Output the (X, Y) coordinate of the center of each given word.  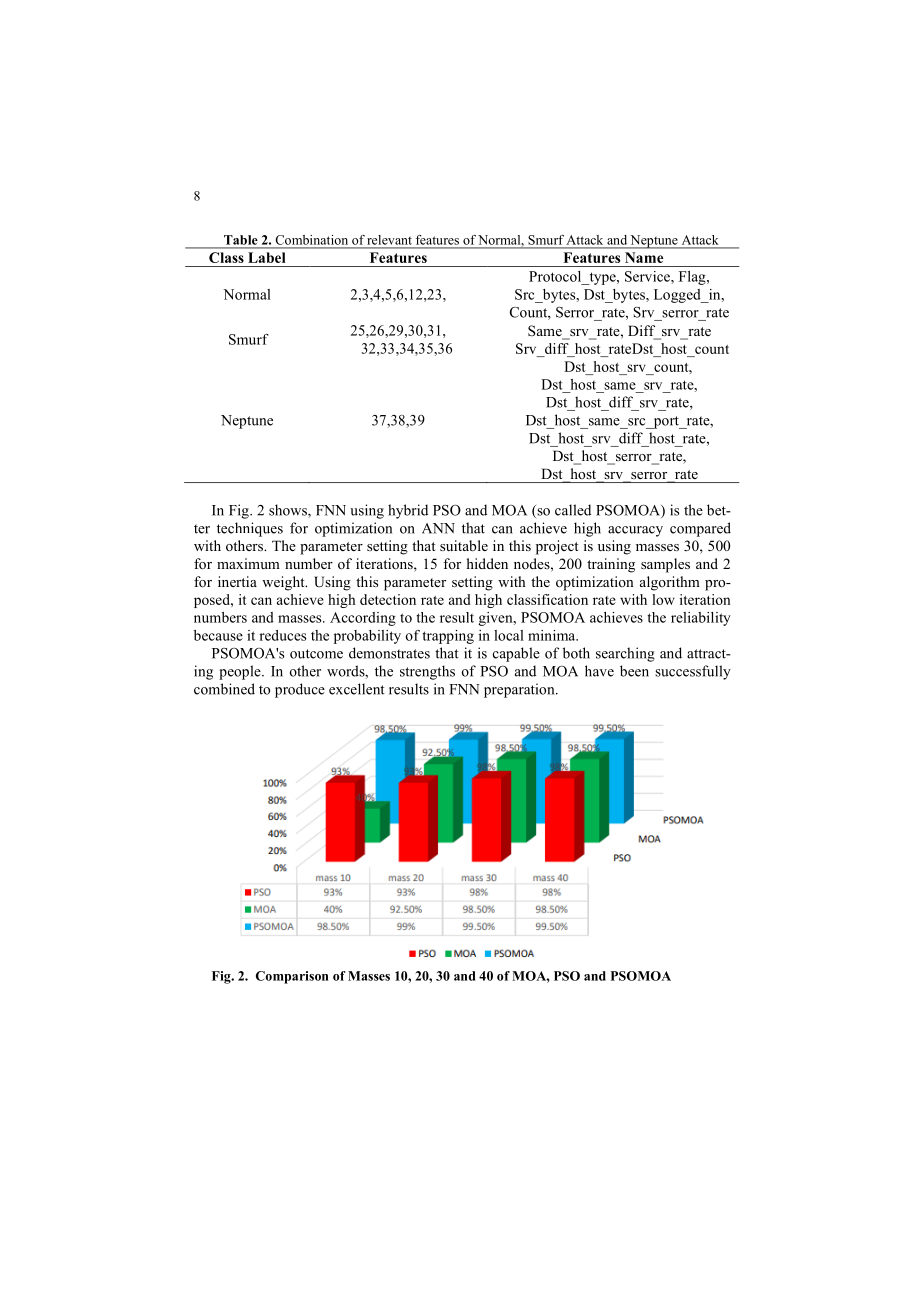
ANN (438, 528)
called (573, 510)
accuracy (635, 531)
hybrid (408, 511)
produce (300, 690)
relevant (389, 240)
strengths (427, 672)
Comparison (292, 977)
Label (267, 257)
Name (644, 257)
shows (289, 511)
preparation (520, 690)
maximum (248, 563)
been (634, 671)
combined (224, 689)
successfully (693, 672)
